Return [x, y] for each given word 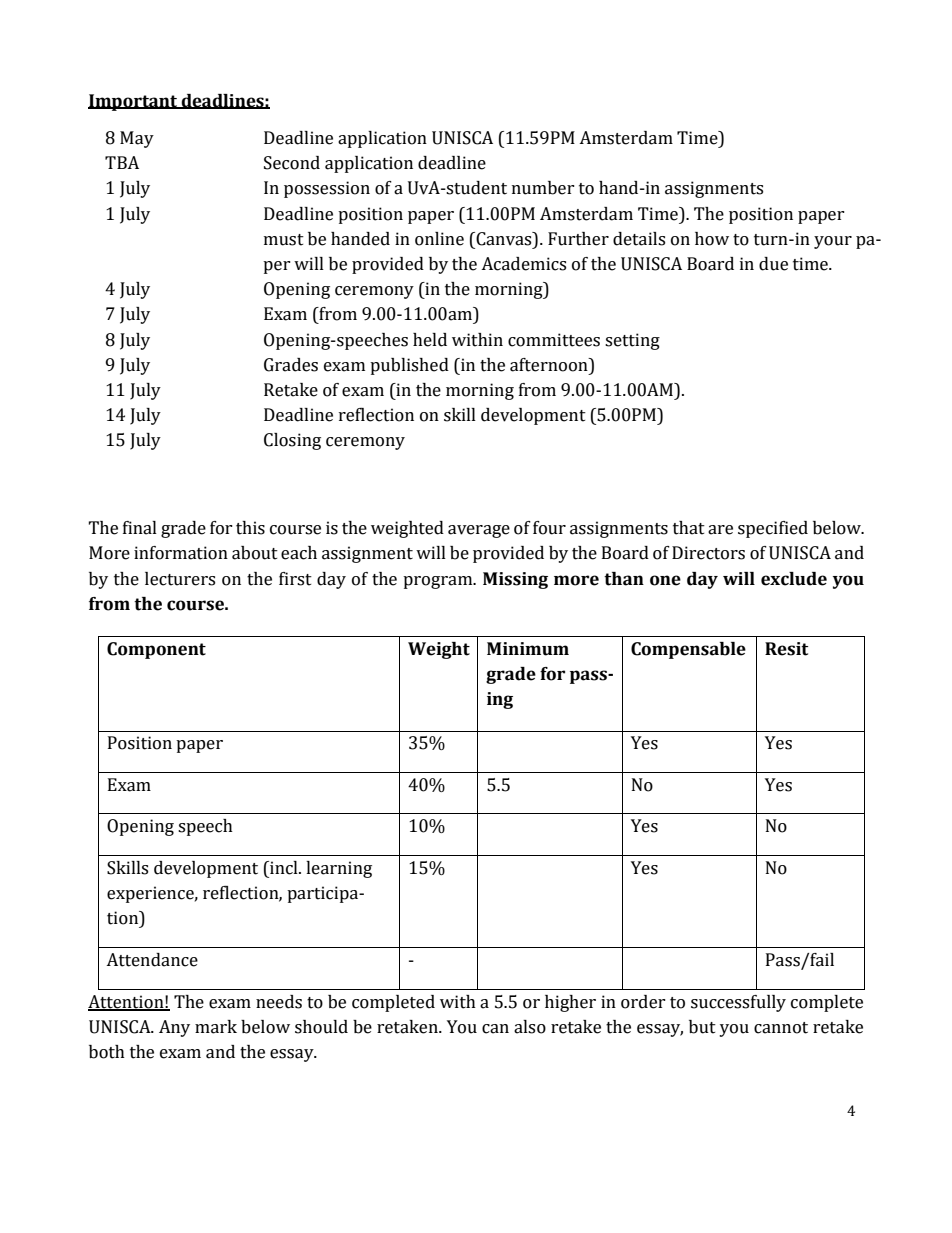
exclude [794, 579]
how [712, 239]
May [137, 139]
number [543, 188]
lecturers [180, 579]
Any [174, 1028]
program [439, 582]
